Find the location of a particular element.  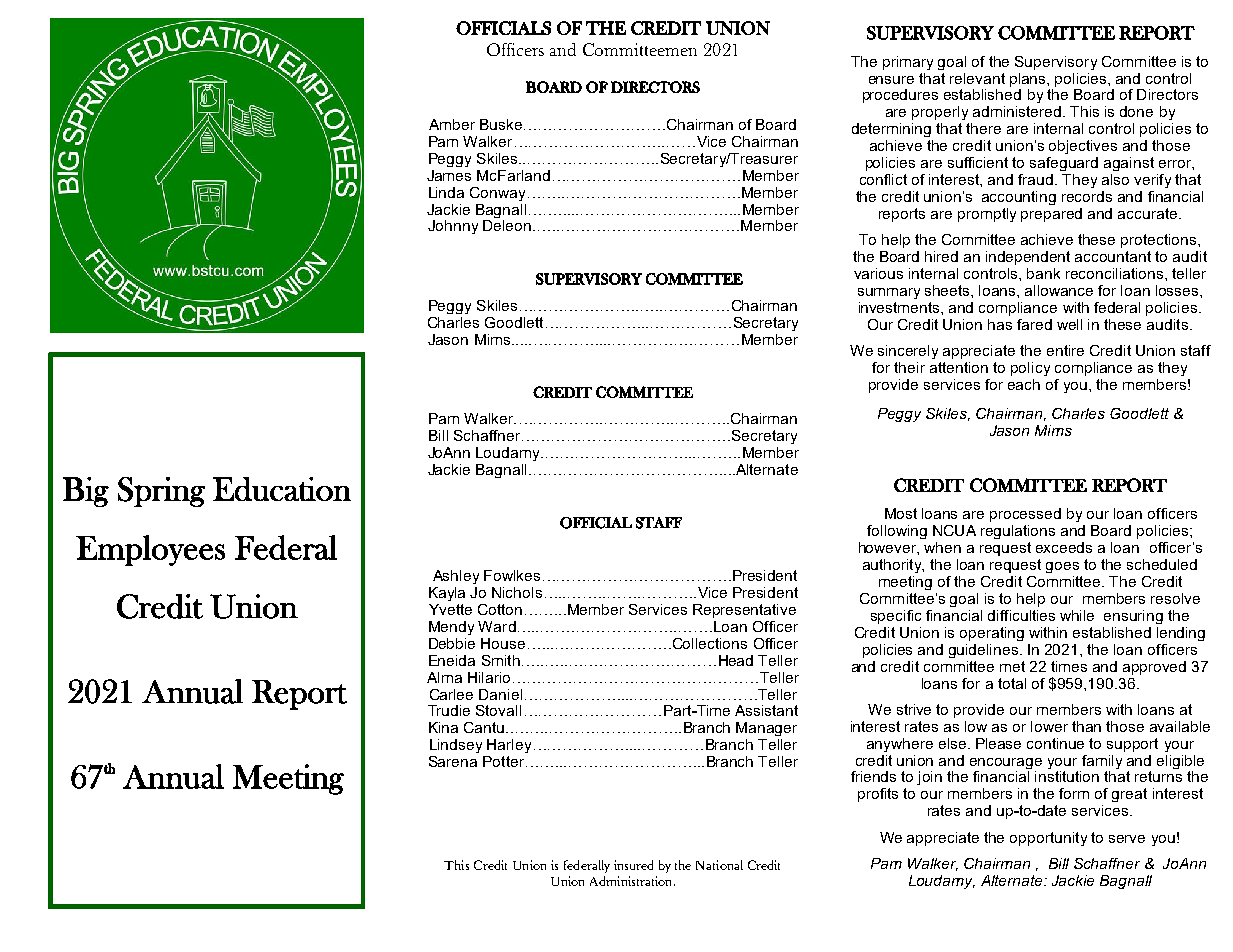

Most is located at coordinates (901, 513).
